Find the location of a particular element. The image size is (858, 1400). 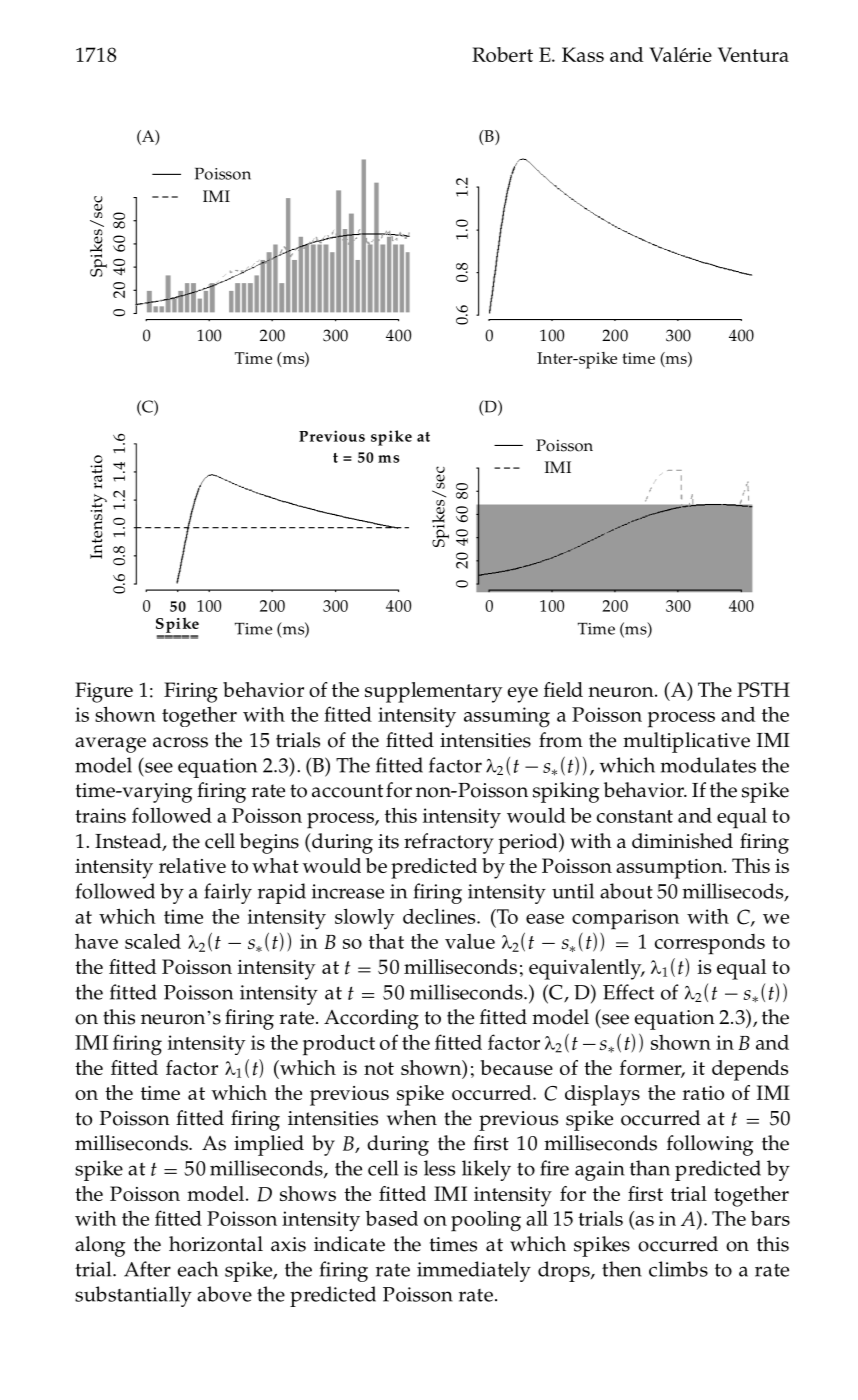

climbs is located at coordinates (678, 1269).
